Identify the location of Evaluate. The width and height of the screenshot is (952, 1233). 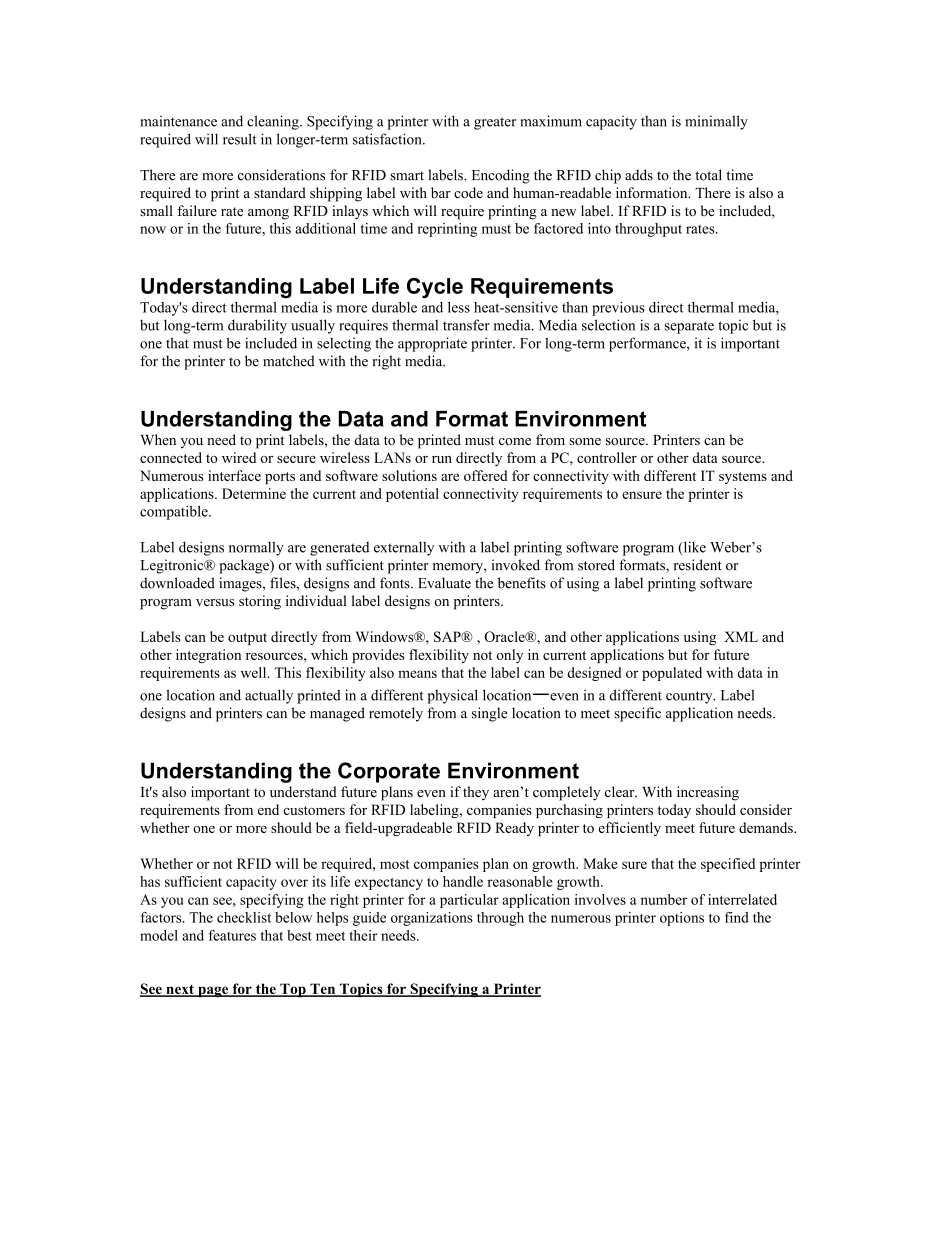
(444, 583).
